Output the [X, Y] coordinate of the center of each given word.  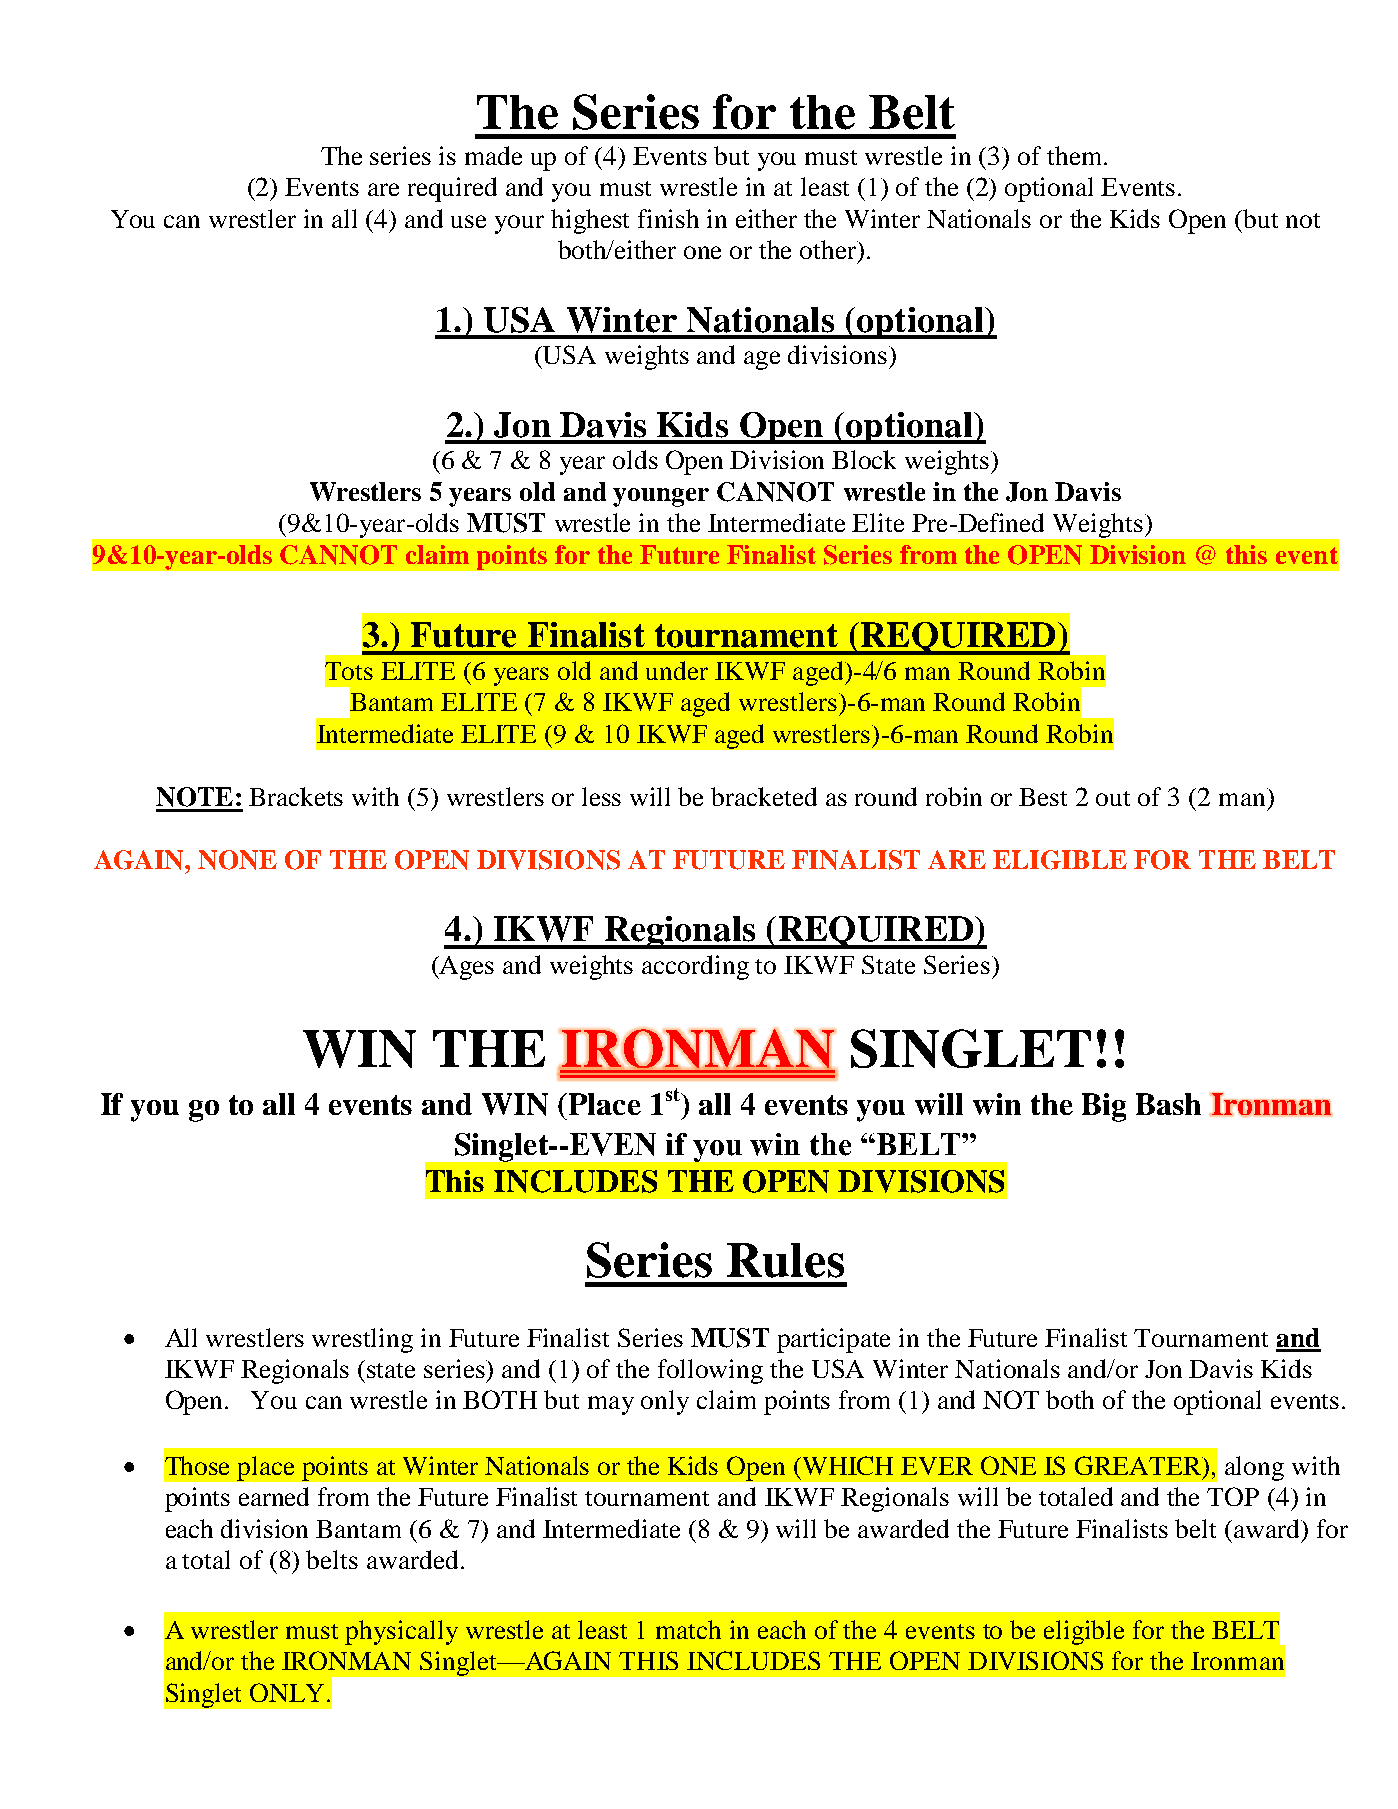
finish [668, 218]
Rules [785, 1260]
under [677, 670]
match [688, 1629]
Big [1104, 1107]
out [1113, 798]
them [1076, 155]
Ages [466, 968]
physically [401, 1632]
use [468, 221]
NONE [237, 860]
